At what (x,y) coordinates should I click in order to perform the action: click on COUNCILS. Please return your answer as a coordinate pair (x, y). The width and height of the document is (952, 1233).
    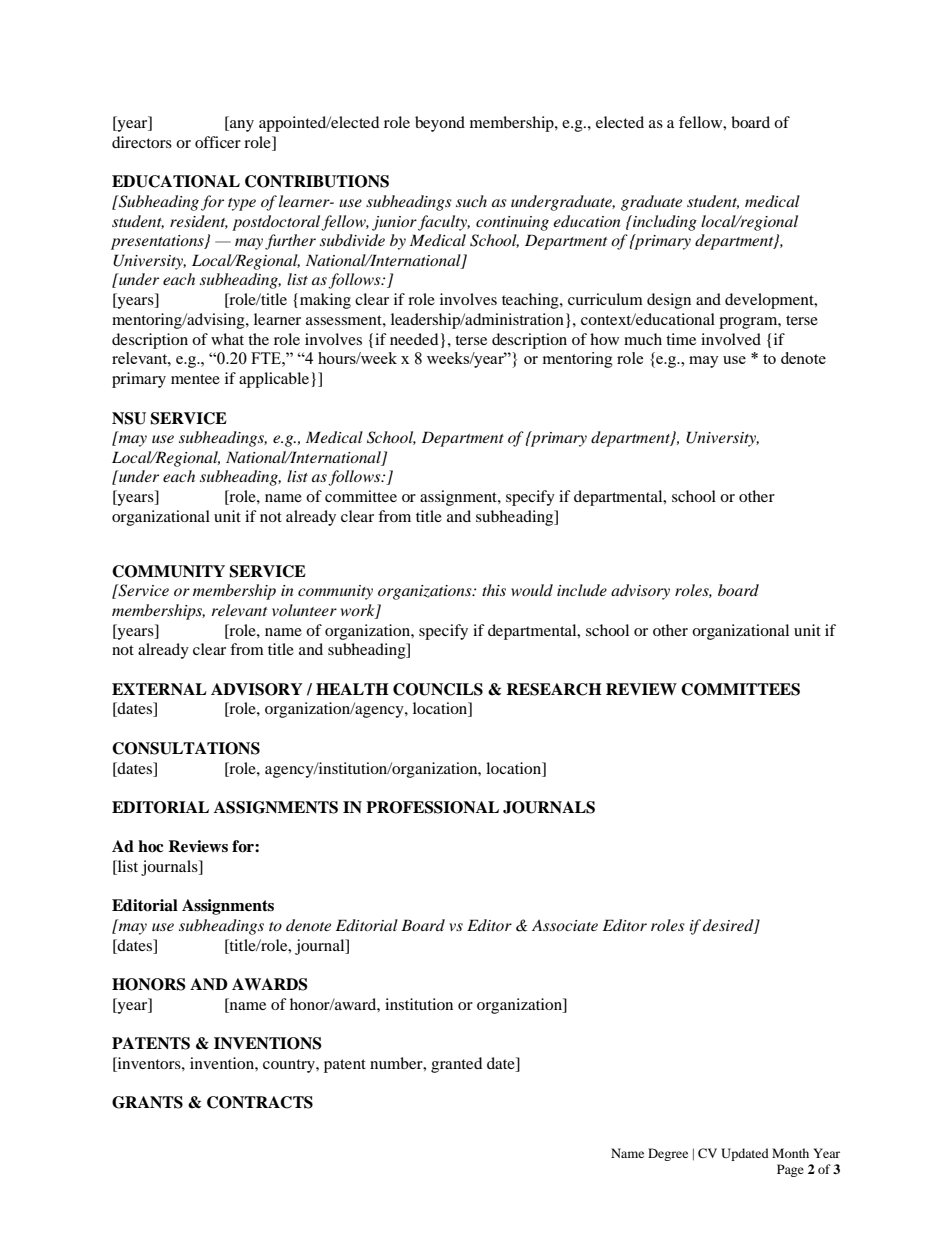
    Looking at the image, I should click on (438, 689).
